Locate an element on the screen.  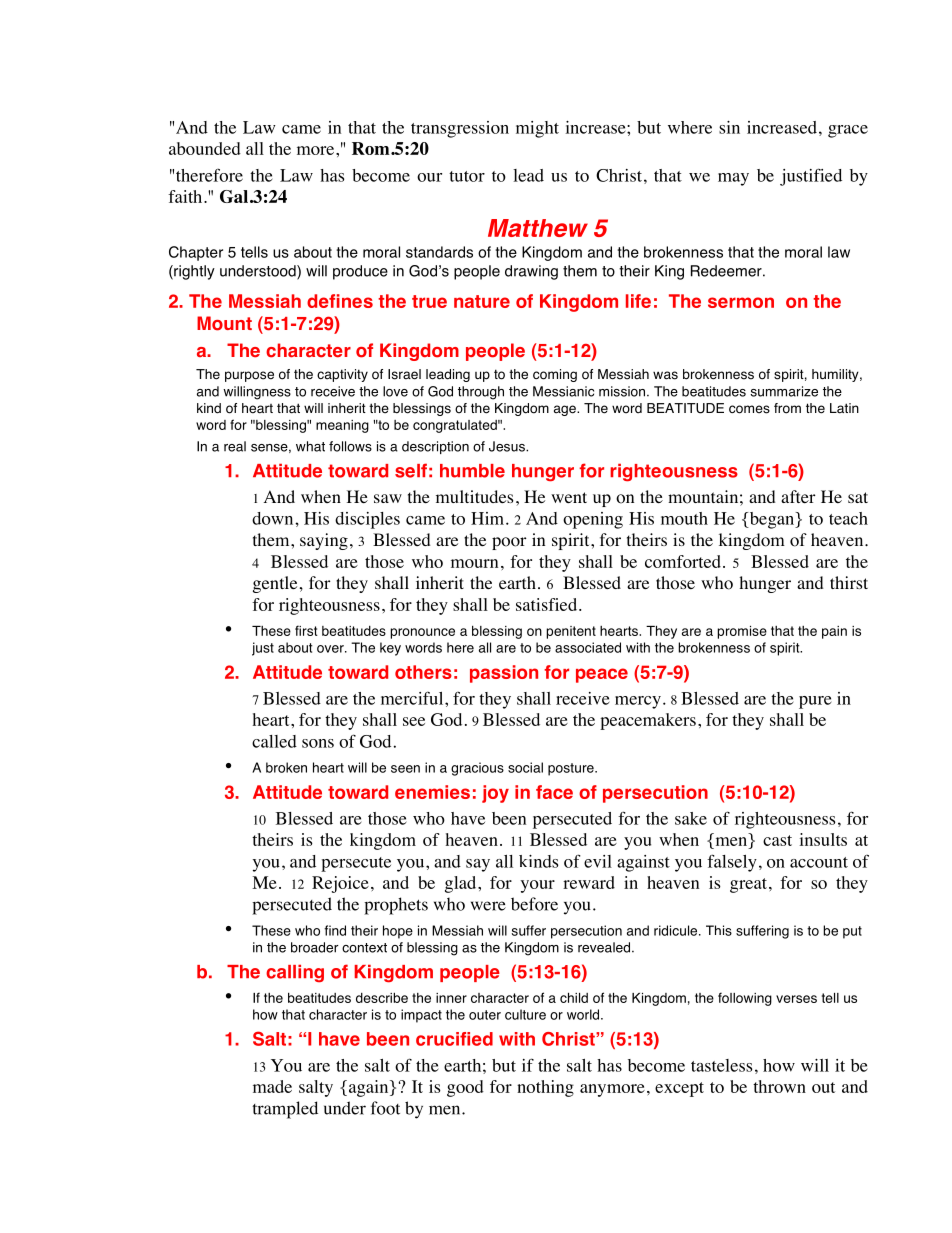
satisfied is located at coordinates (548, 604).
